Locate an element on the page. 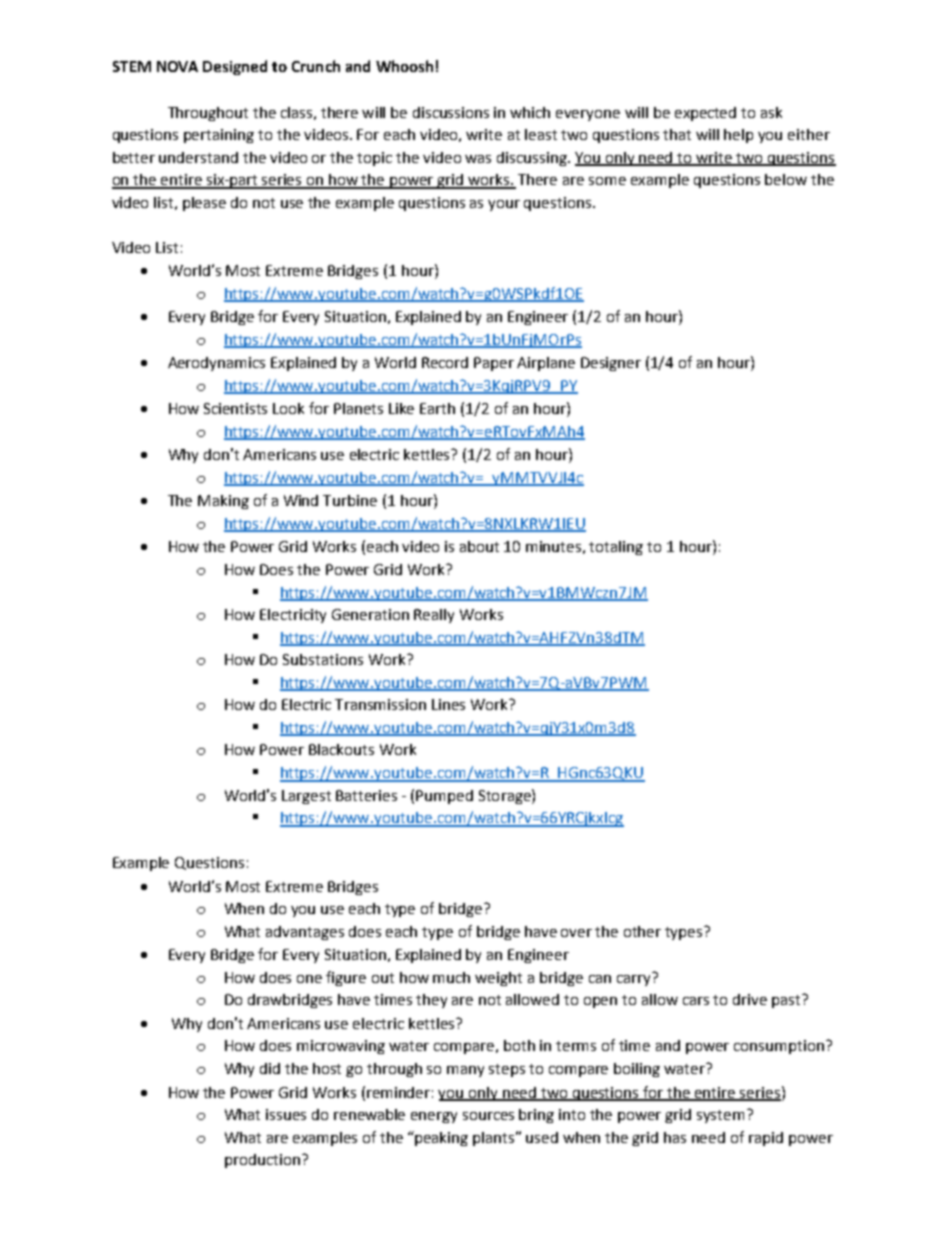 The width and height of the document is (952, 1233). Substations is located at coordinates (323, 659).
